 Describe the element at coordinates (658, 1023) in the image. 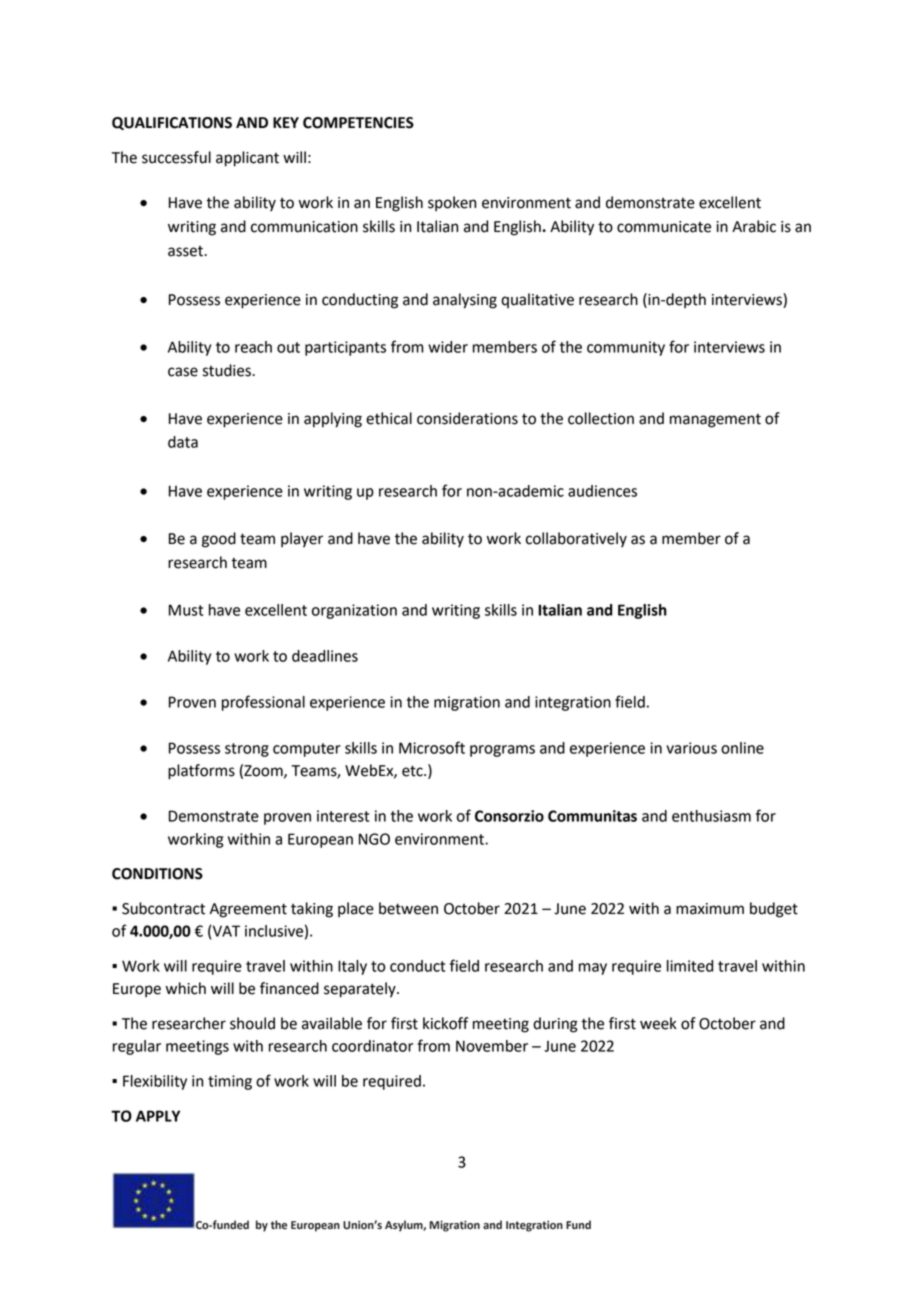

I see `week` at that location.
